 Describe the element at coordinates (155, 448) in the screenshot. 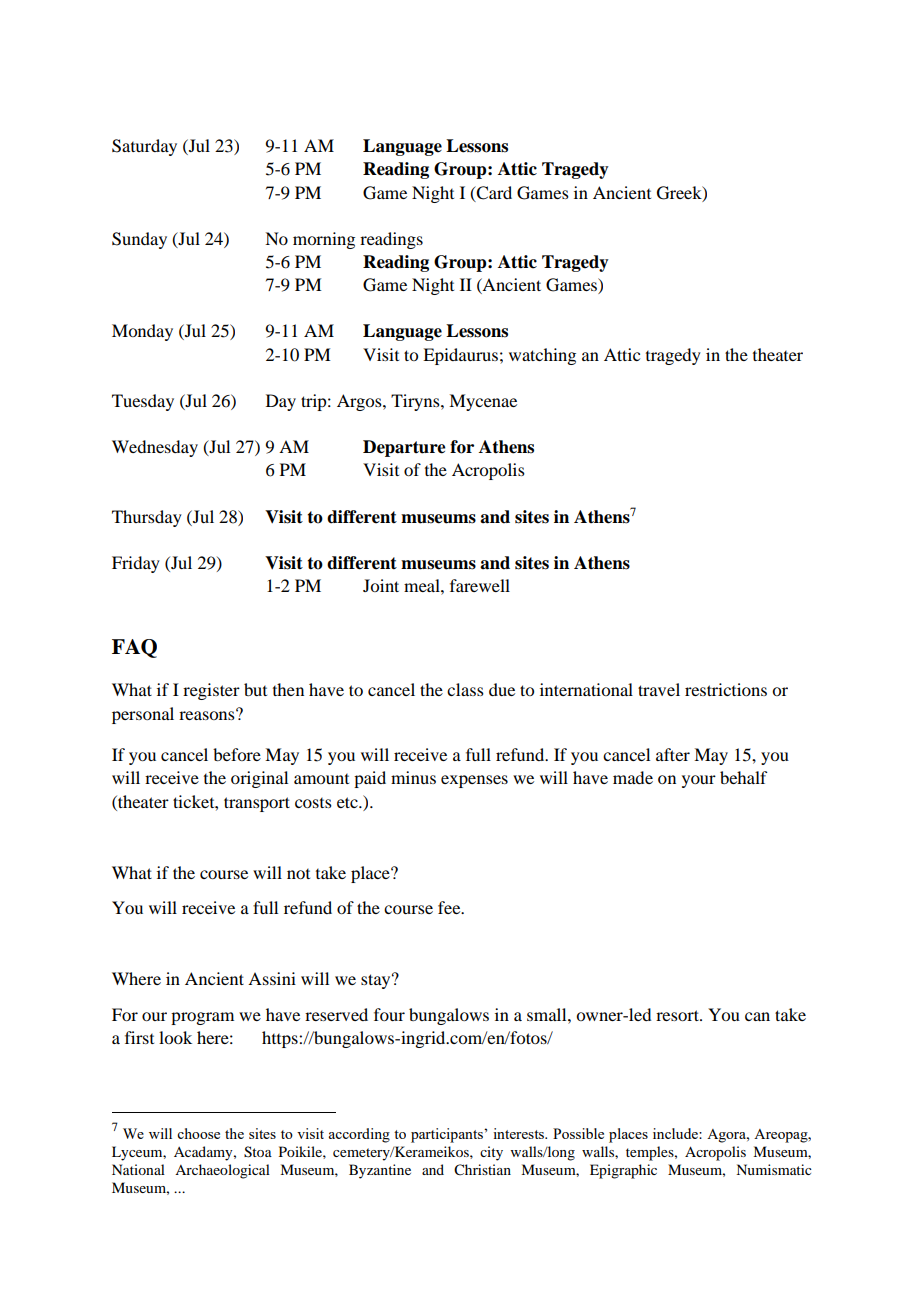

I see `Wednesday` at that location.
